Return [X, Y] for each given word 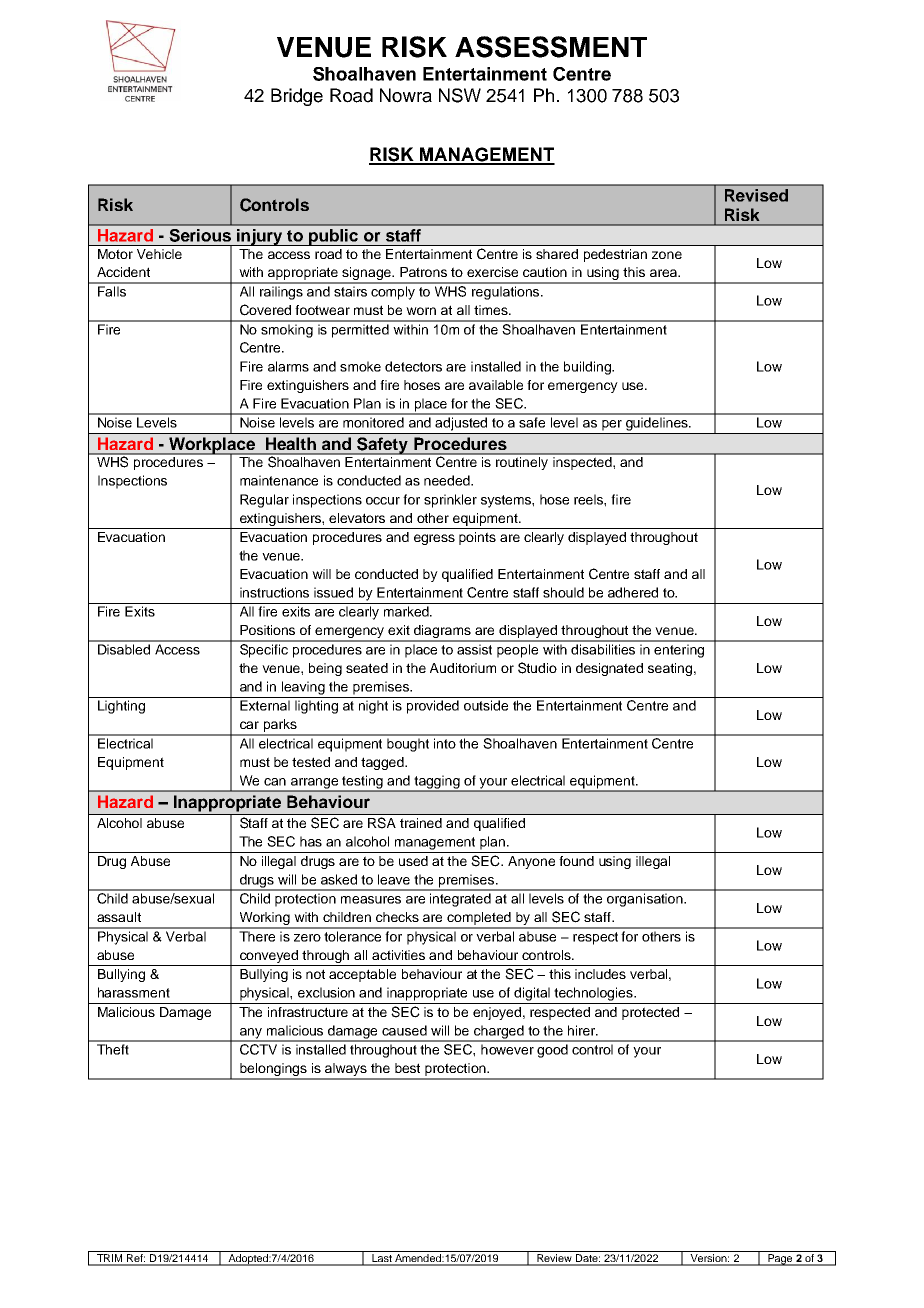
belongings [273, 1071]
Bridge [297, 97]
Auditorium [463, 668]
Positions [267, 630]
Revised [756, 195]
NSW [460, 95]
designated [609, 669]
